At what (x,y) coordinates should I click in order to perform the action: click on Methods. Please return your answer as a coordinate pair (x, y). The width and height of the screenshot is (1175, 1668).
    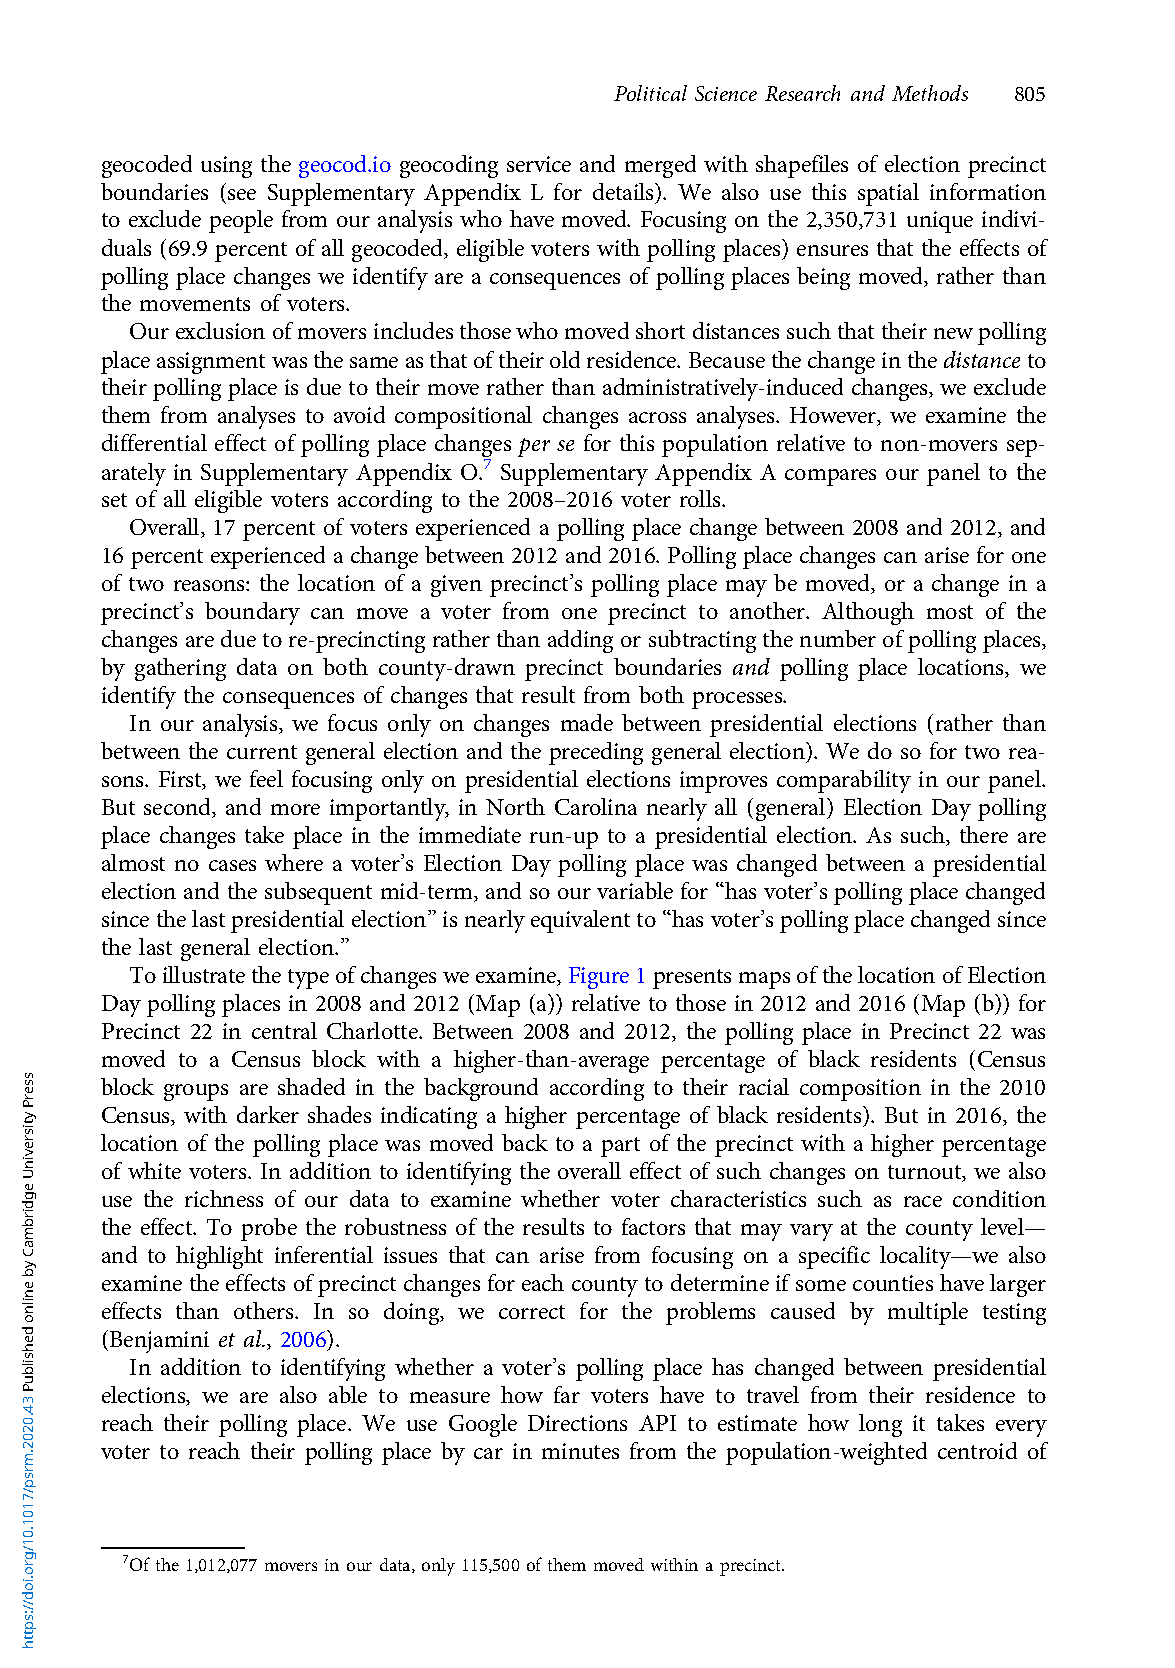
    Looking at the image, I should click on (930, 93).
